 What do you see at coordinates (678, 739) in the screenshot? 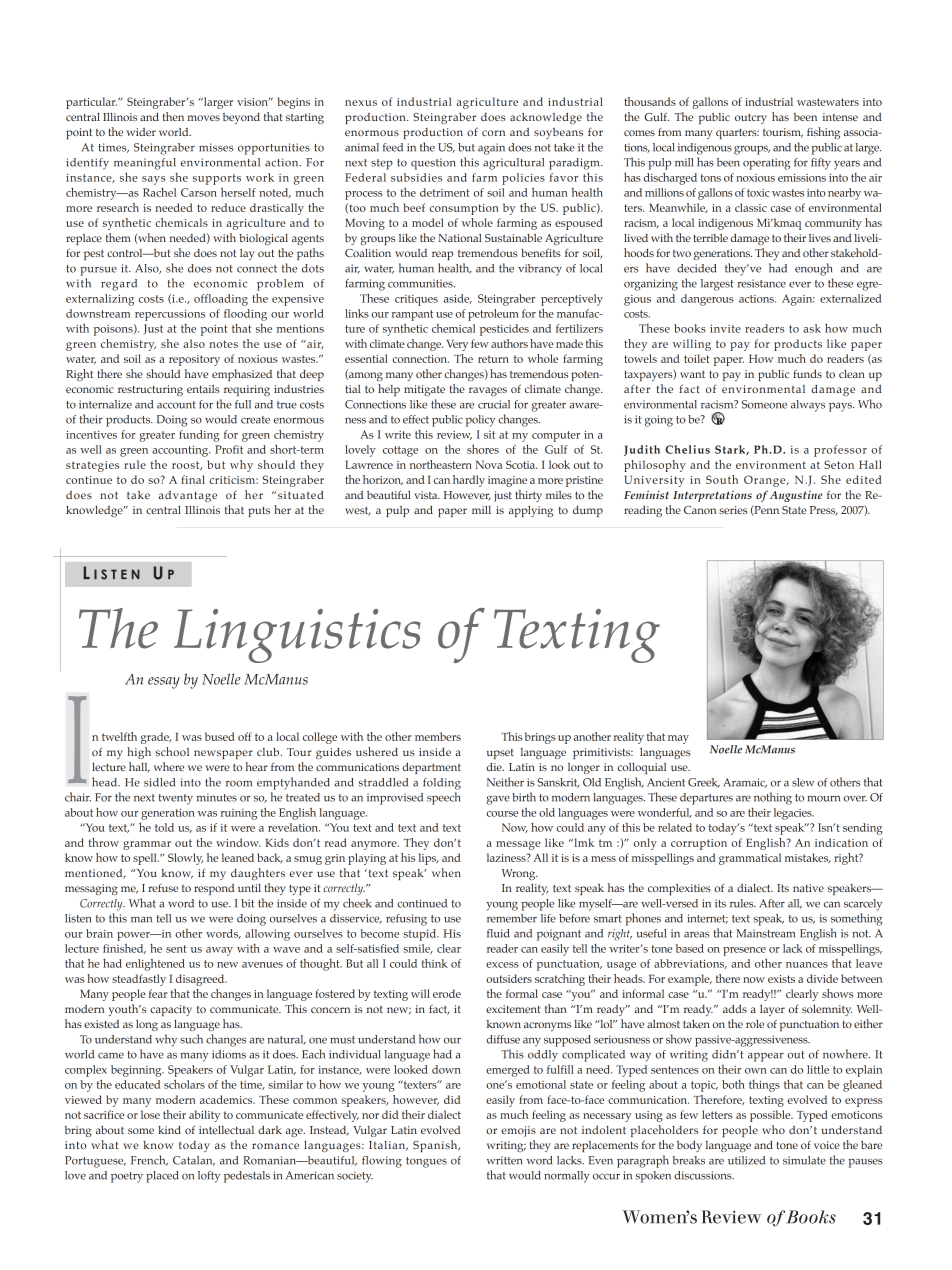
I see `may` at bounding box center [678, 739].
